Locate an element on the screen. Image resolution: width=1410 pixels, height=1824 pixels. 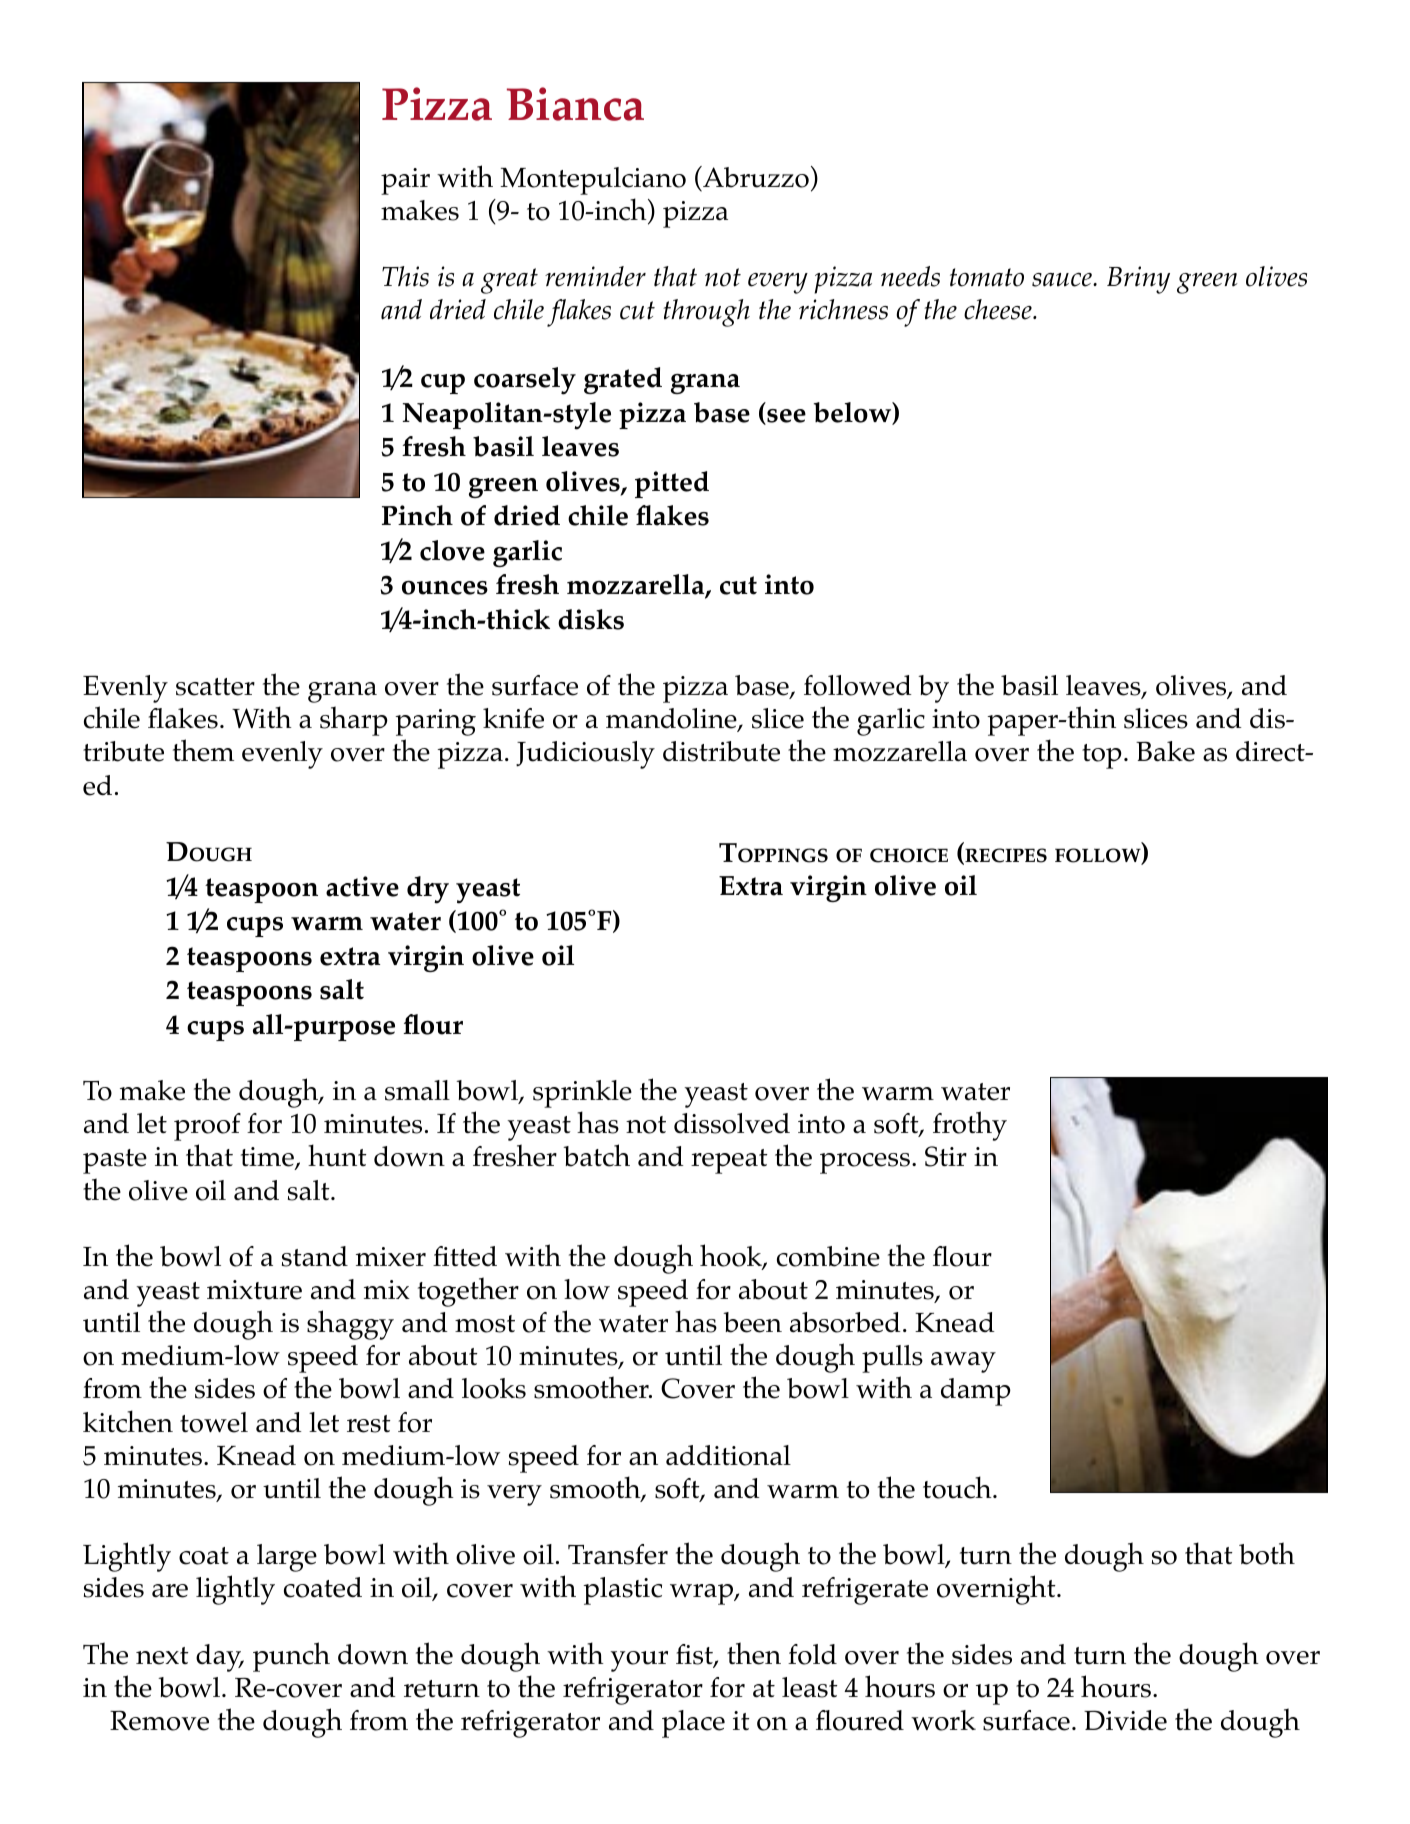
Abruzzo is located at coordinates (755, 177).
